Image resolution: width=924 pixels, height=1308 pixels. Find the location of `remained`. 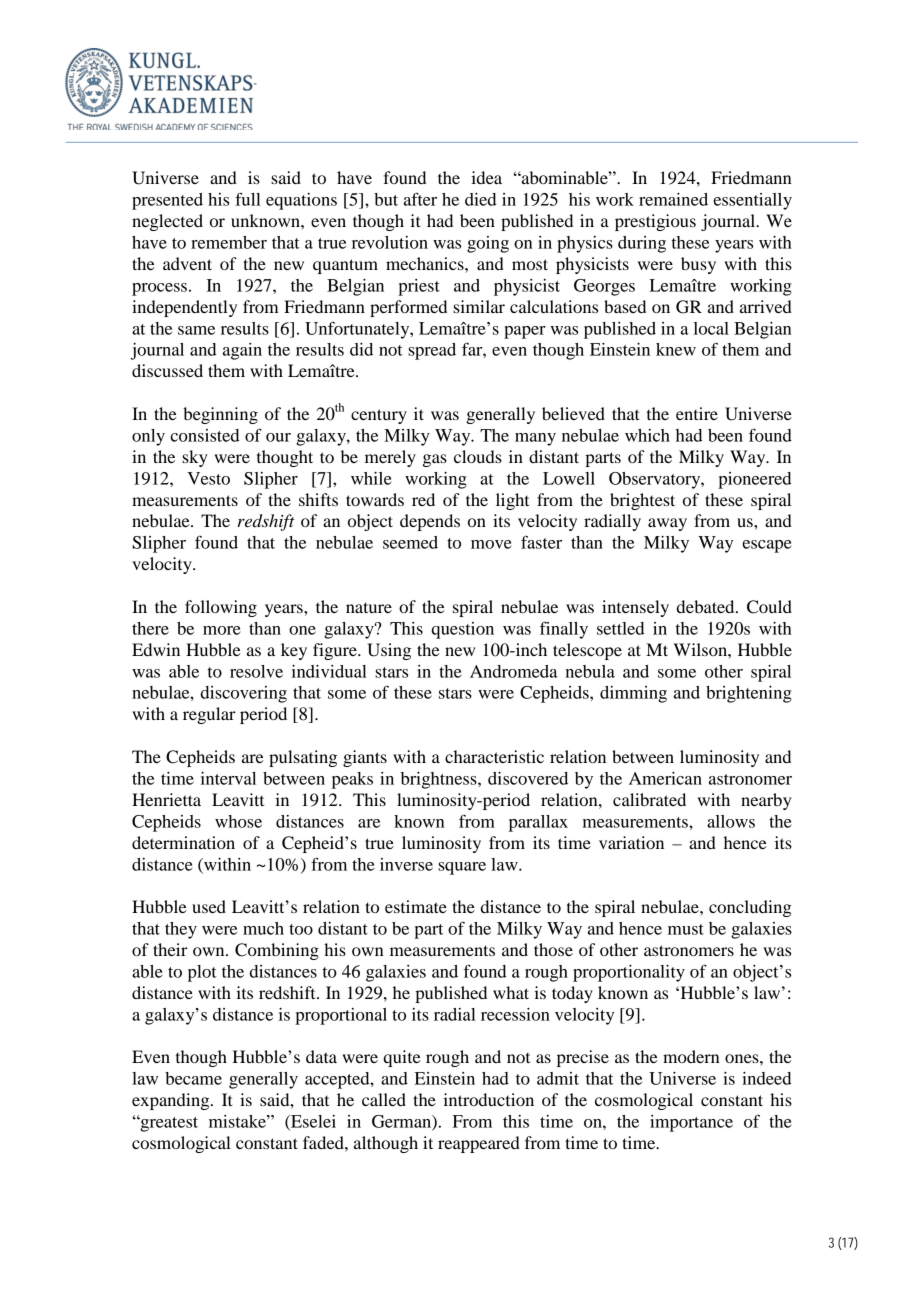

remained is located at coordinates (673, 199).
